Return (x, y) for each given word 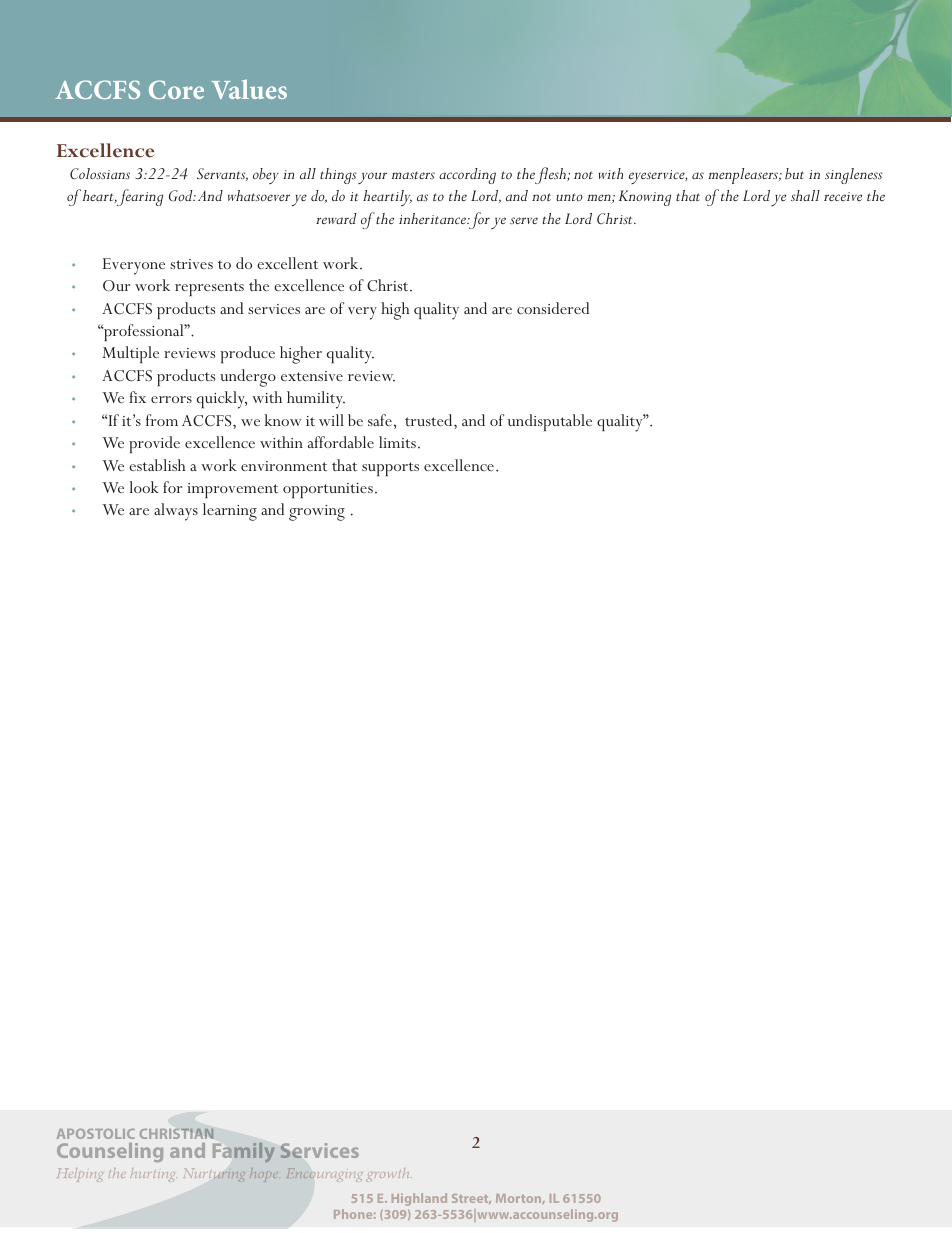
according (467, 176)
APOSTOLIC (96, 1134)
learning (230, 512)
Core (176, 89)
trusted (430, 420)
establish (157, 465)
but (794, 173)
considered (553, 308)
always (176, 512)
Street (471, 1199)
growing (317, 513)
